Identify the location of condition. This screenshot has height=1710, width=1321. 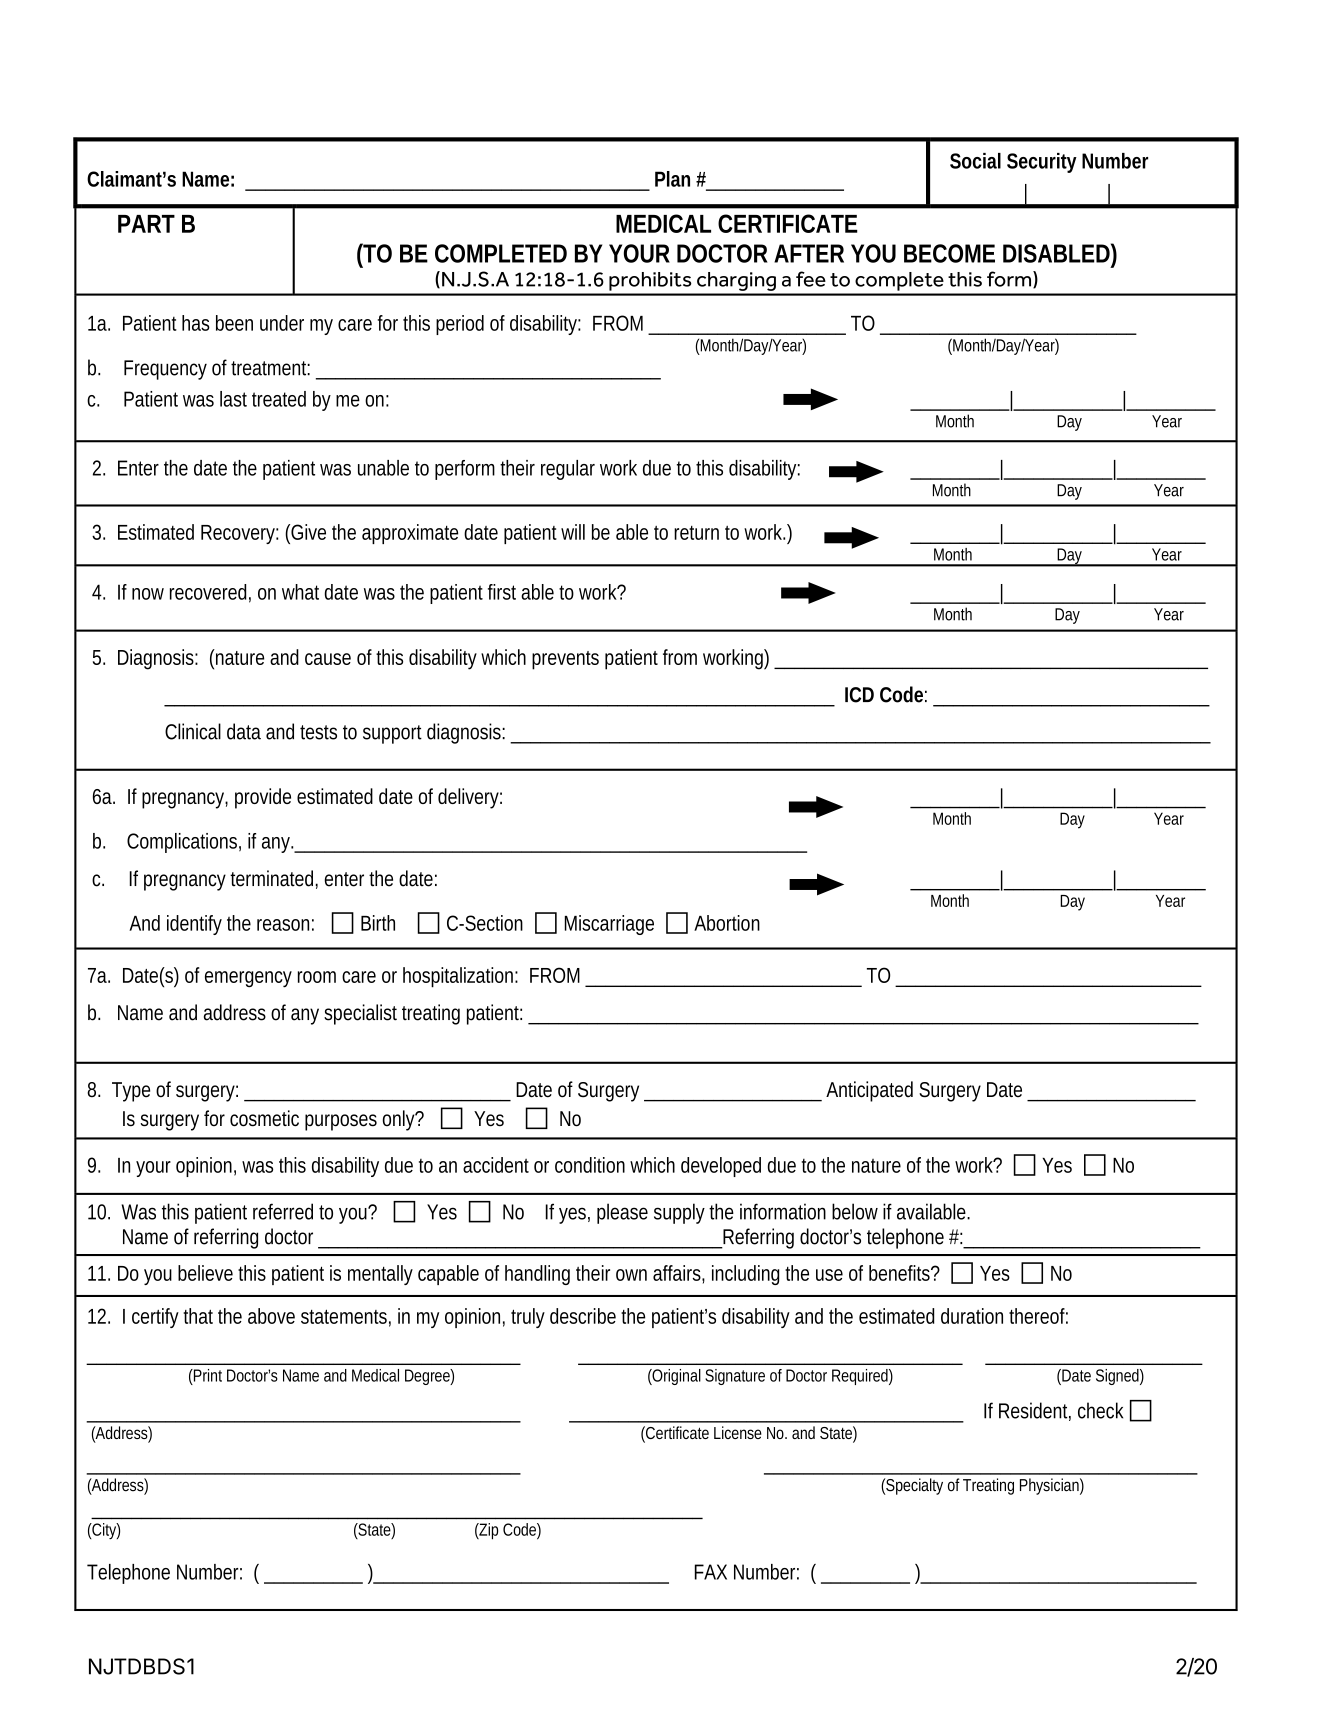
(590, 1165).
